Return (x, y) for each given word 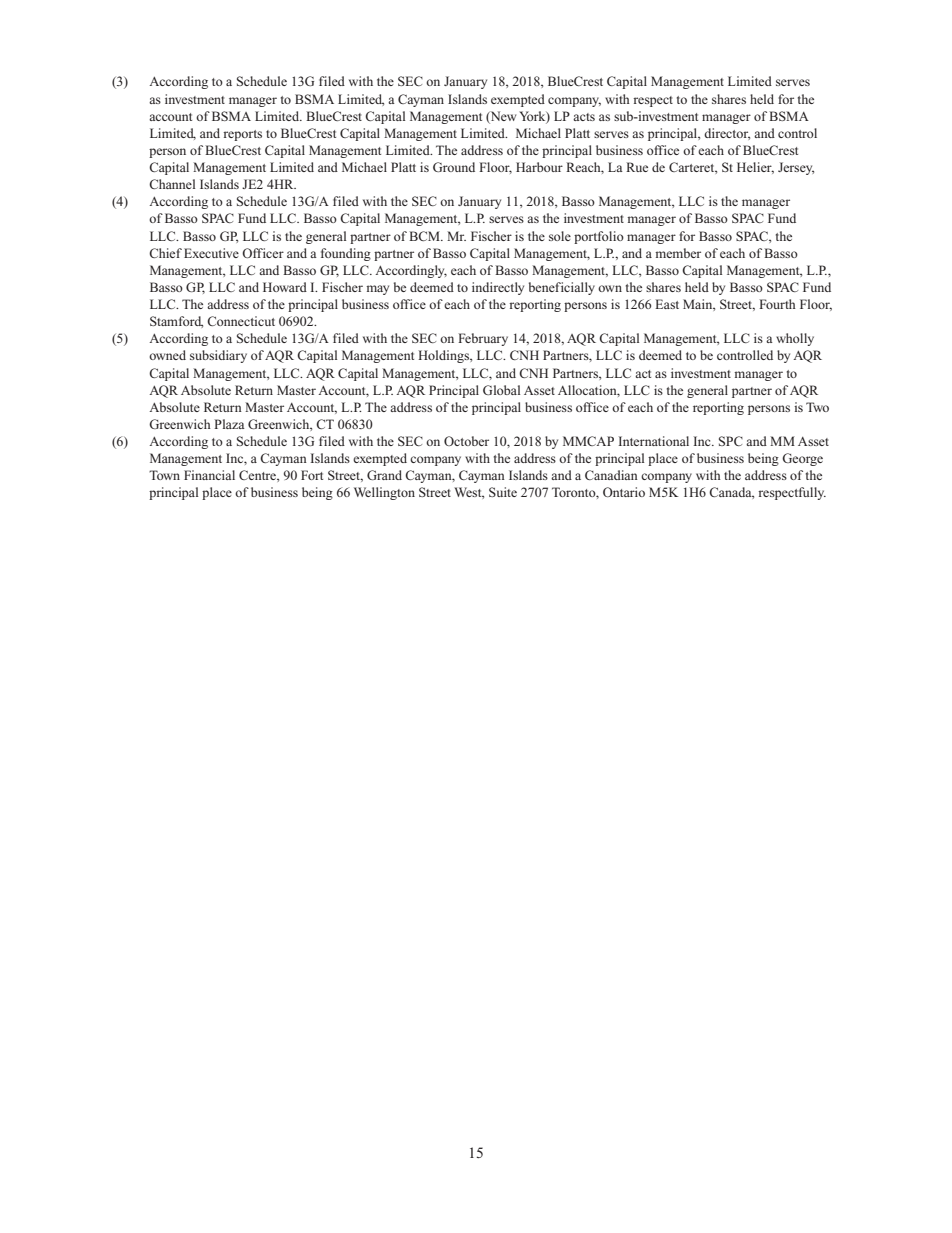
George (802, 459)
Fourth (777, 304)
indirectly (498, 288)
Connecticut (241, 321)
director (727, 134)
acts (584, 117)
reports (242, 135)
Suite (503, 492)
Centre (258, 476)
